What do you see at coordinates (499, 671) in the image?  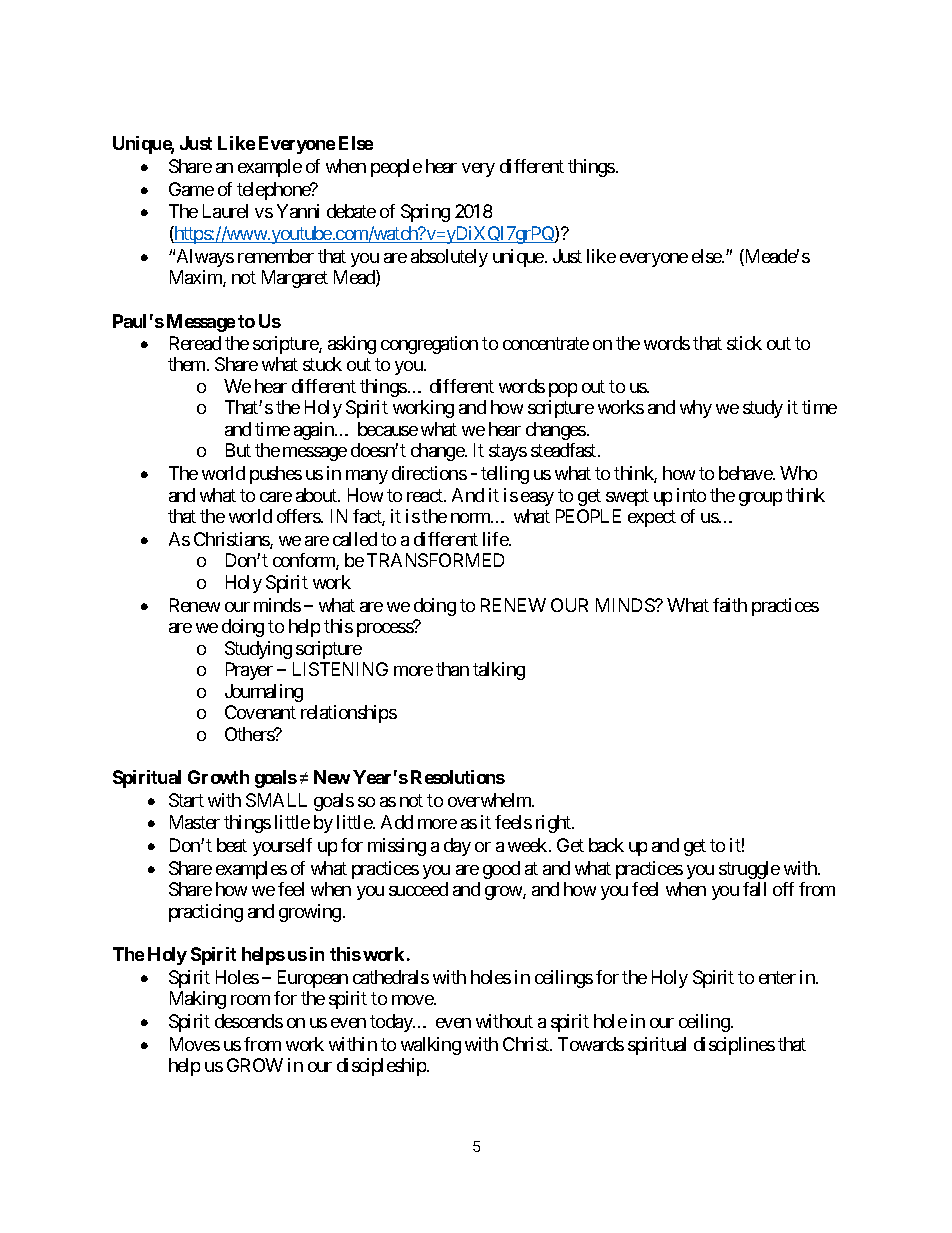 I see `talking` at bounding box center [499, 671].
